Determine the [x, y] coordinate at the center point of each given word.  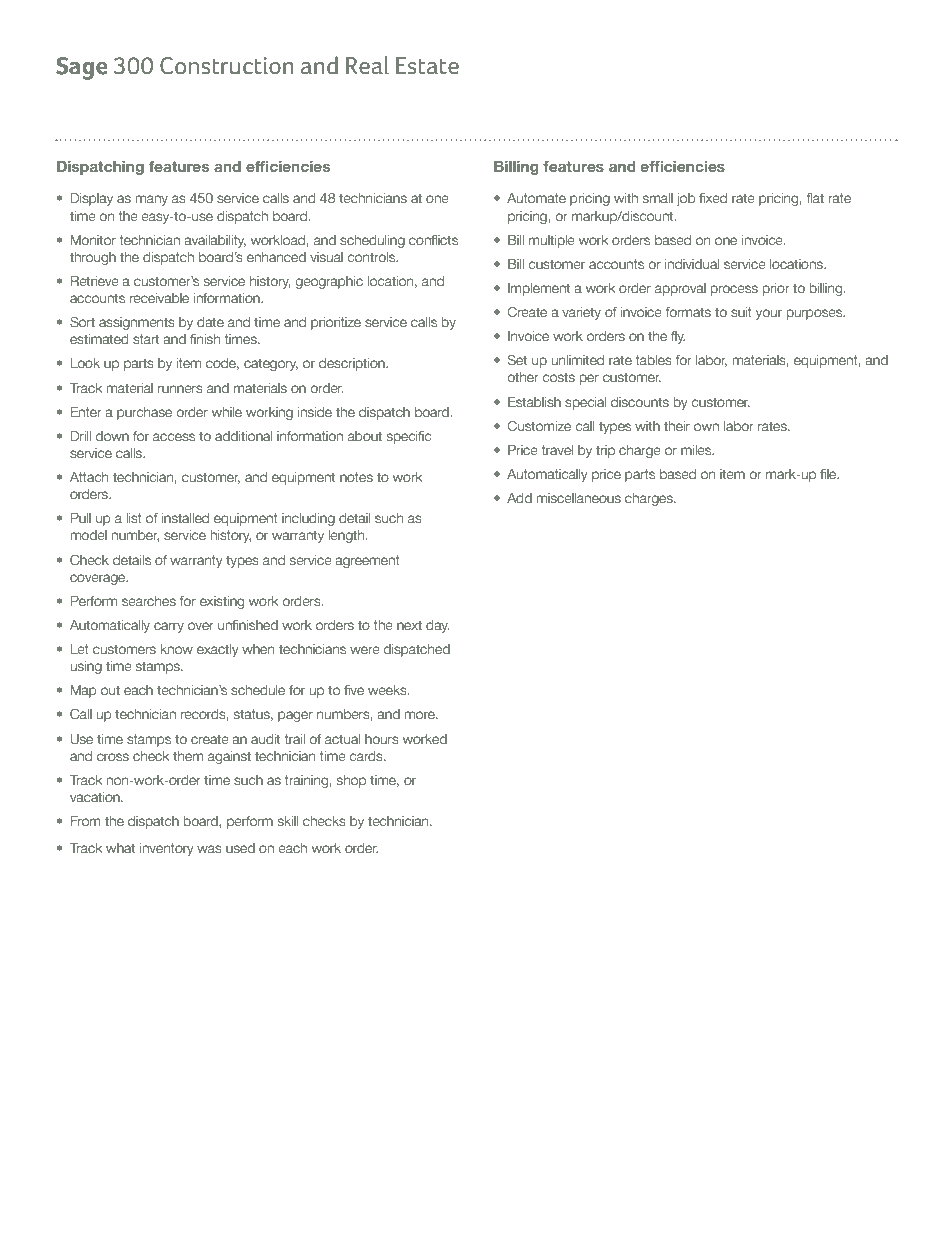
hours [382, 739]
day [438, 626]
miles [697, 450]
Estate [427, 66]
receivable [159, 298]
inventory [167, 849]
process [734, 290]
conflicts [433, 240]
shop [351, 781]
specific [409, 437]
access [174, 437]
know [176, 649]
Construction [227, 66]
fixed [713, 198]
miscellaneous [578, 498]
